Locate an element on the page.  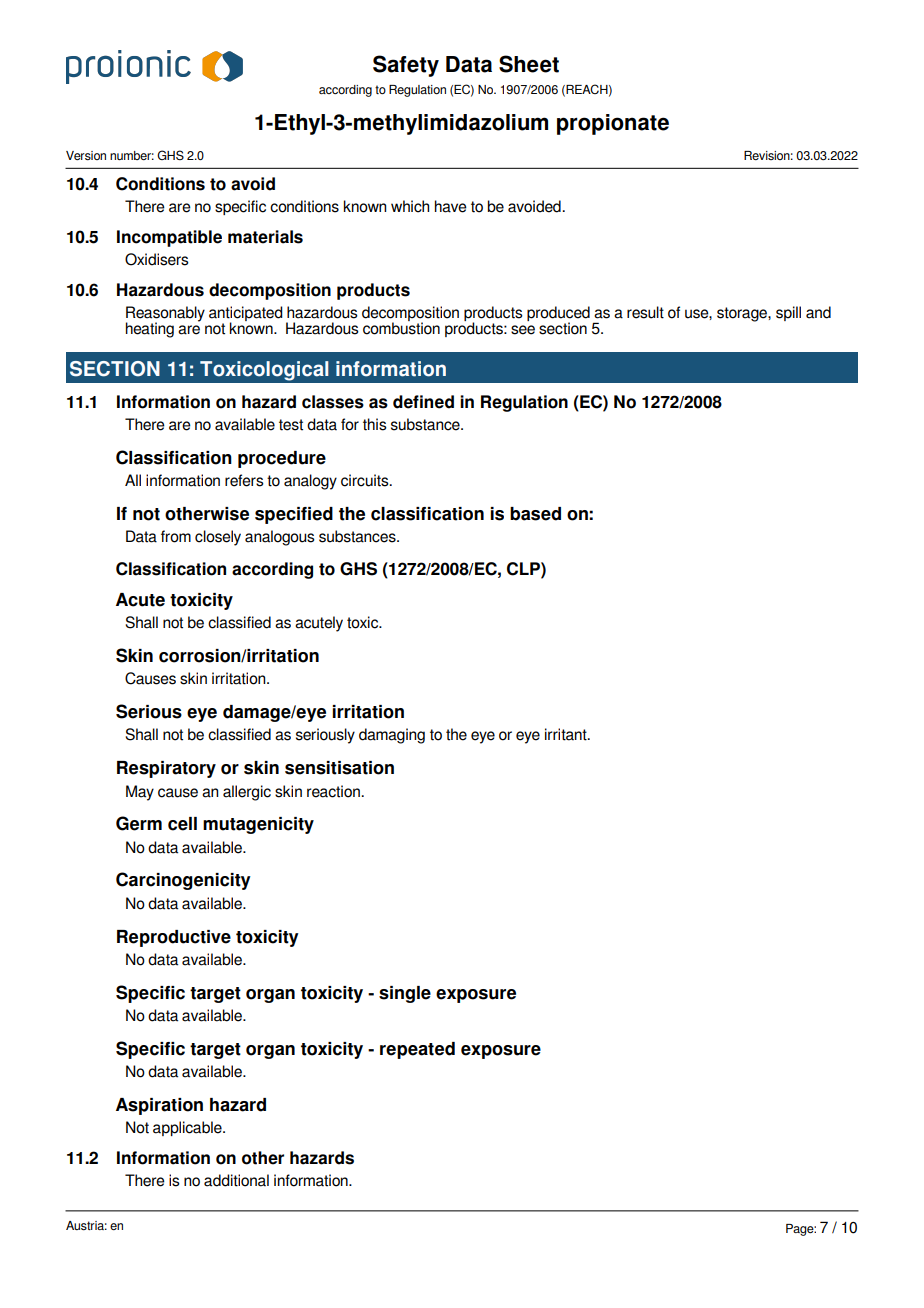
single is located at coordinates (405, 994).
